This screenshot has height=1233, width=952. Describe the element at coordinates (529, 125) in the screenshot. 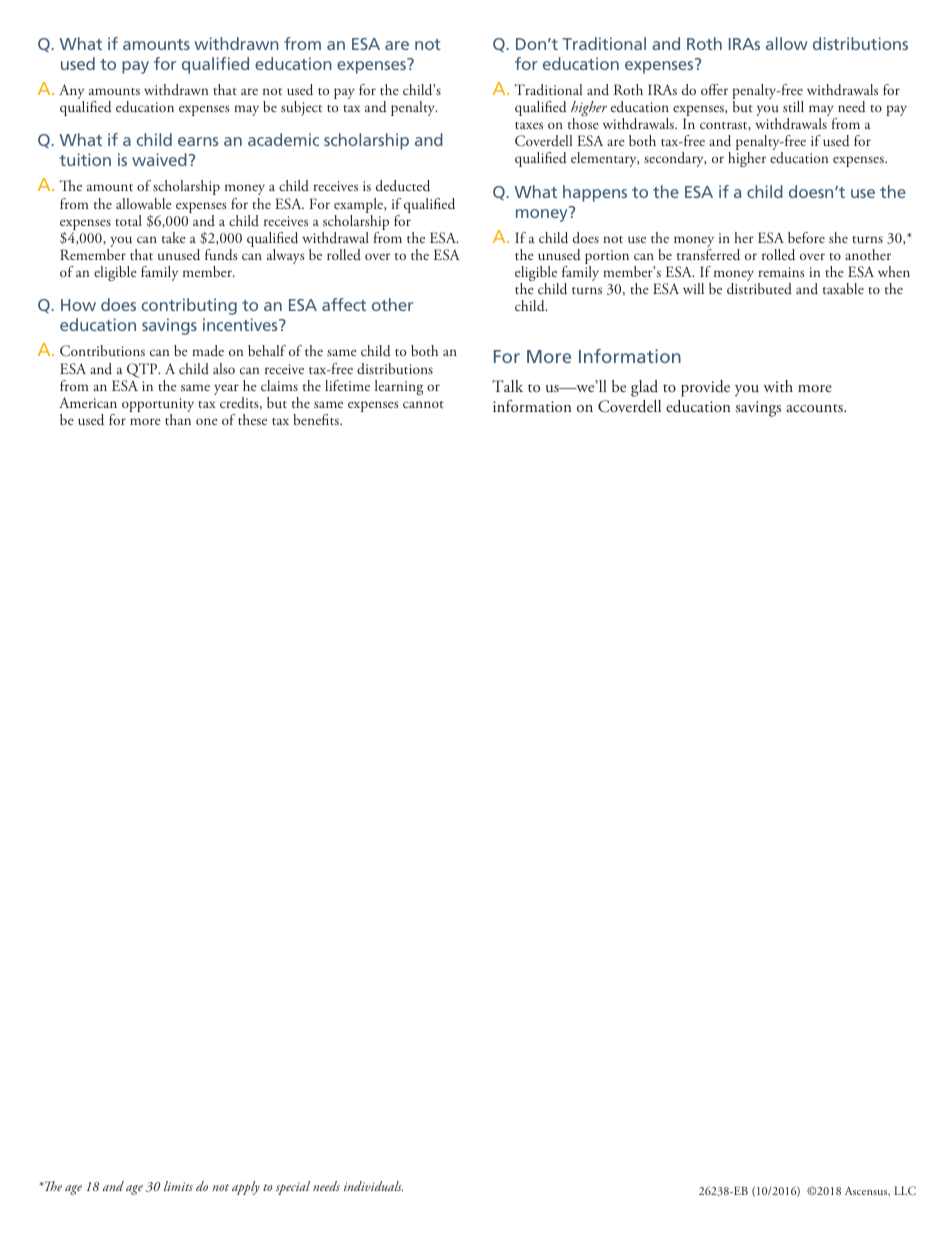

I see `taxes` at that location.
